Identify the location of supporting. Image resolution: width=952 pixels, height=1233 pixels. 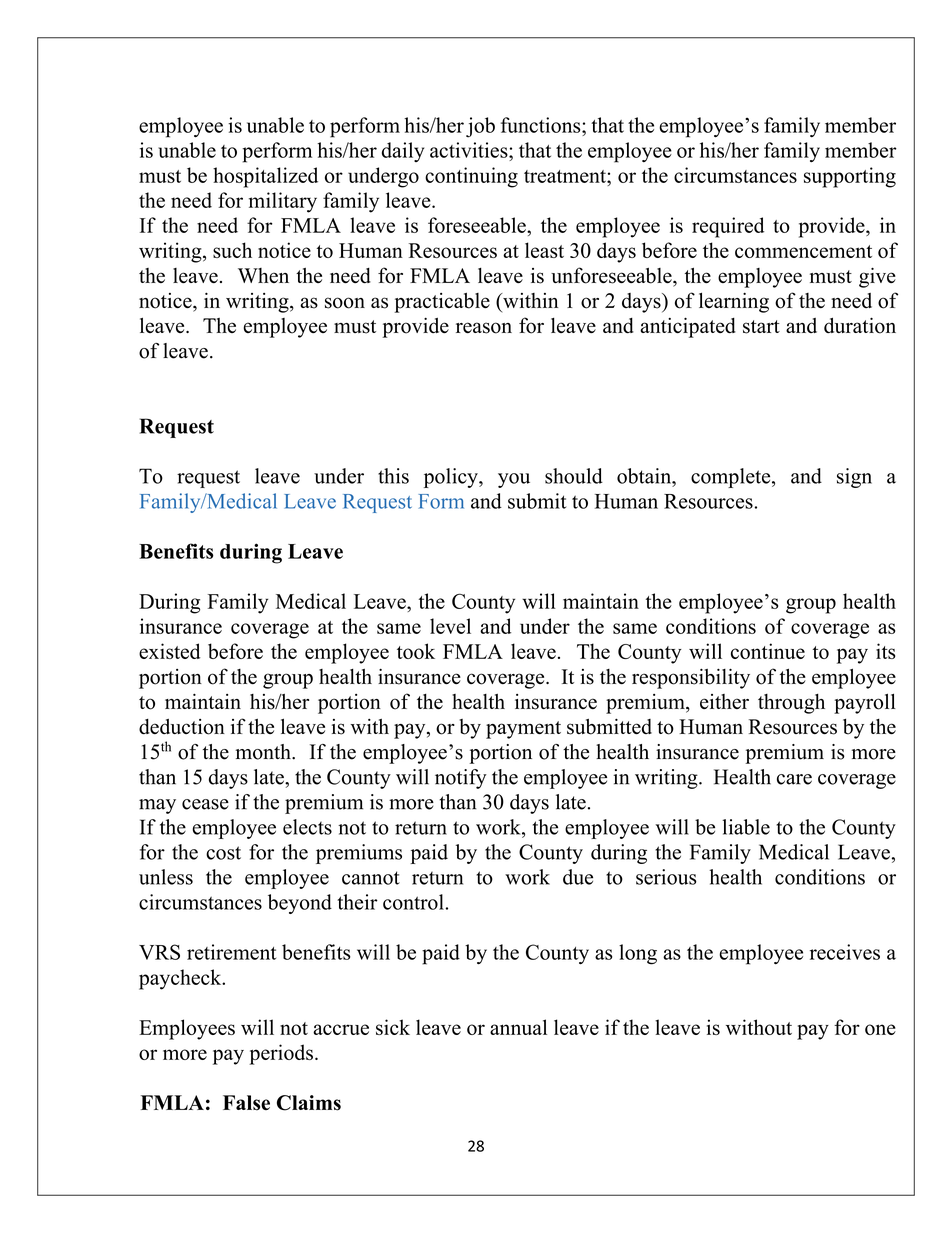
(850, 177).
